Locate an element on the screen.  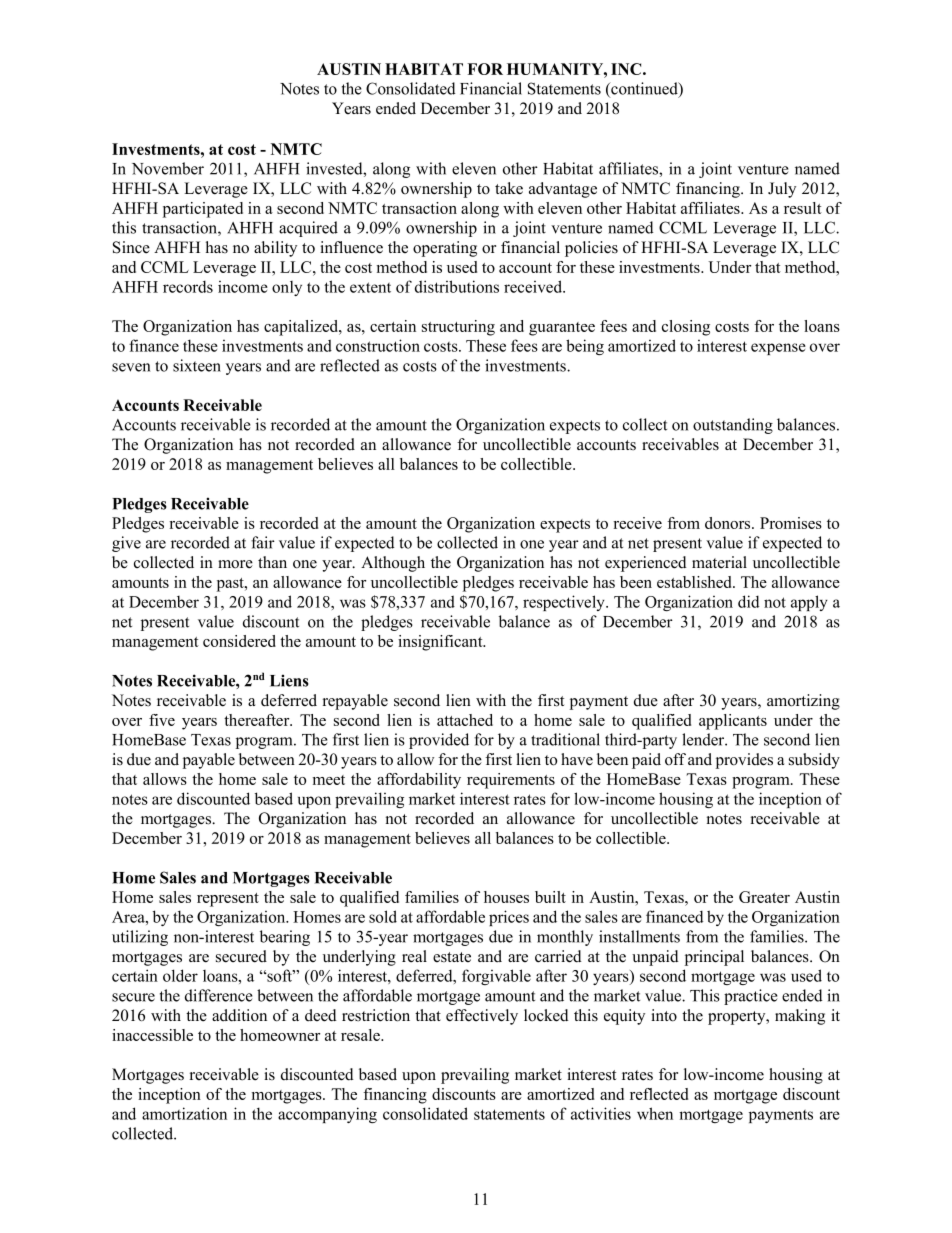
effectively is located at coordinates (482, 1017).
